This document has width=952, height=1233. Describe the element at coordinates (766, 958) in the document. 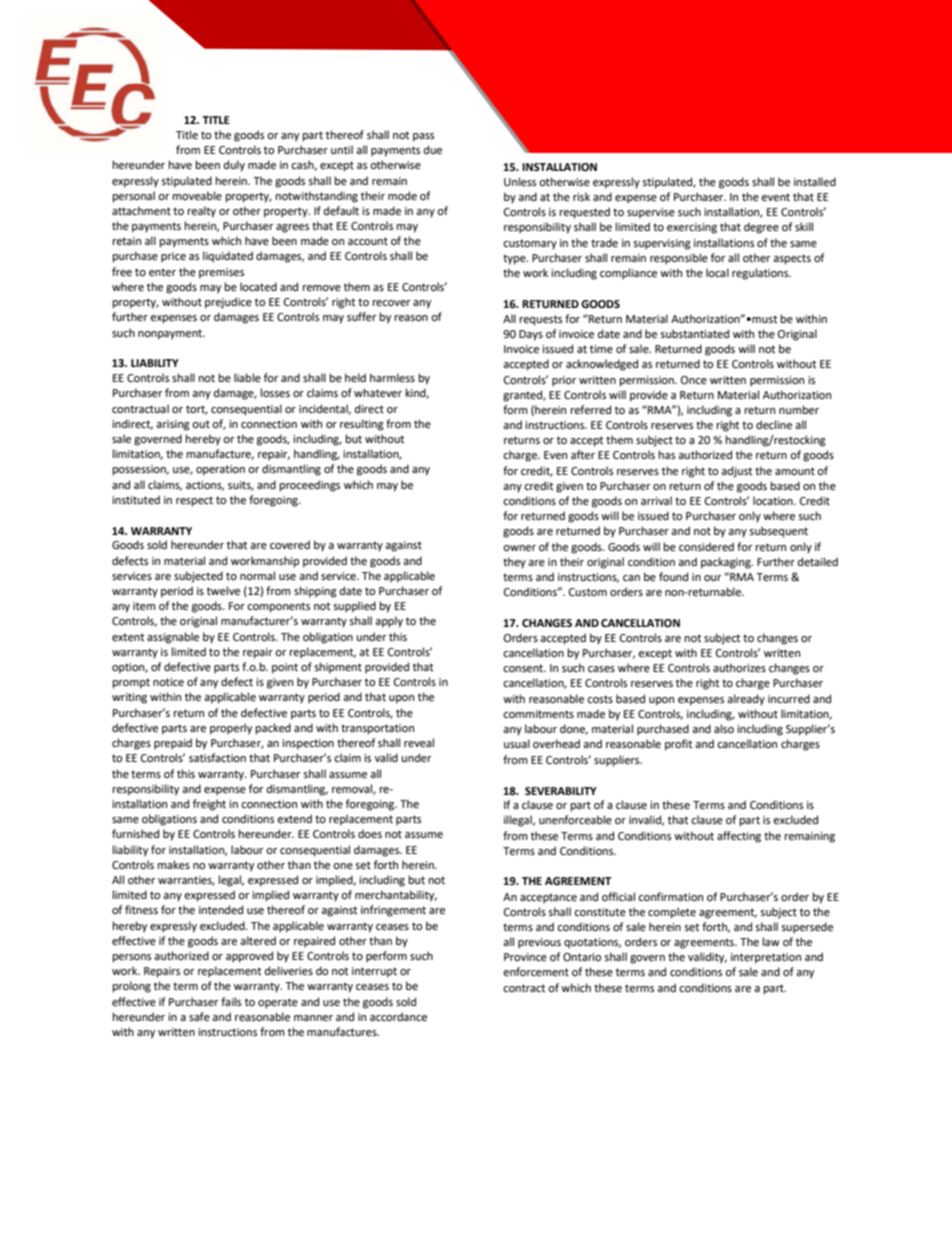

I see `interpretation` at that location.
